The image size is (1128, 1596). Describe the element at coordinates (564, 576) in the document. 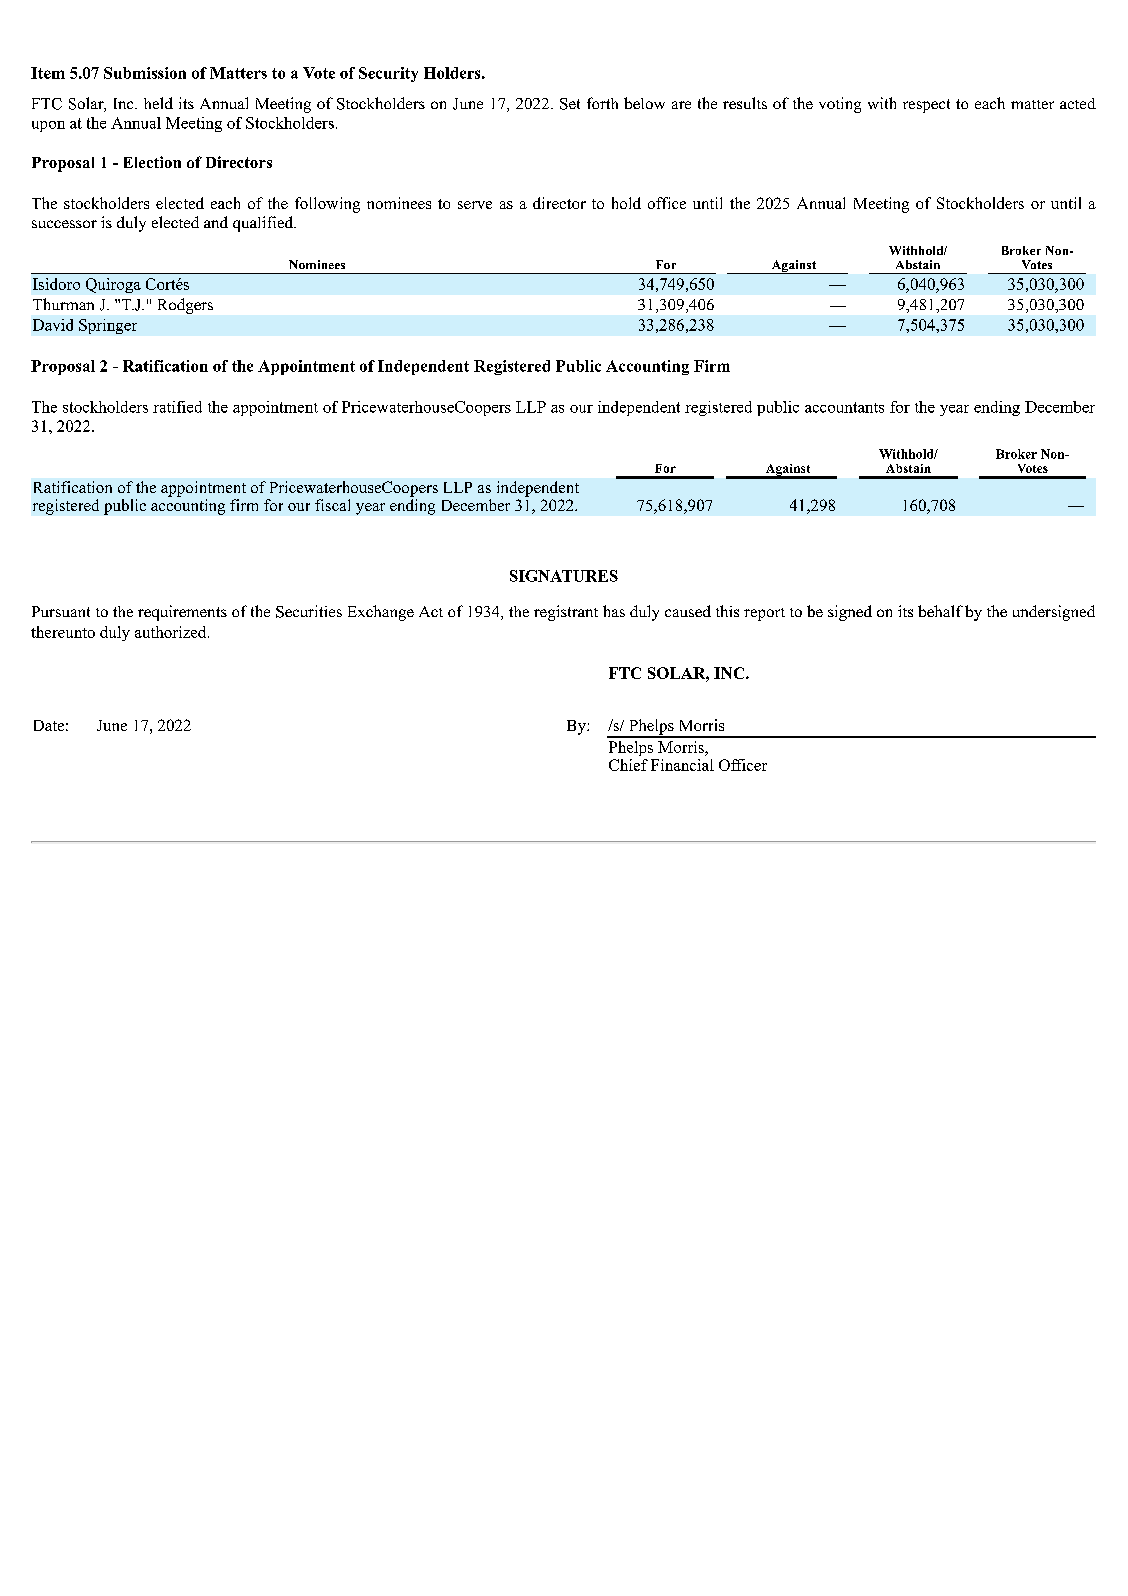

I see `SIGNATURES` at that location.
